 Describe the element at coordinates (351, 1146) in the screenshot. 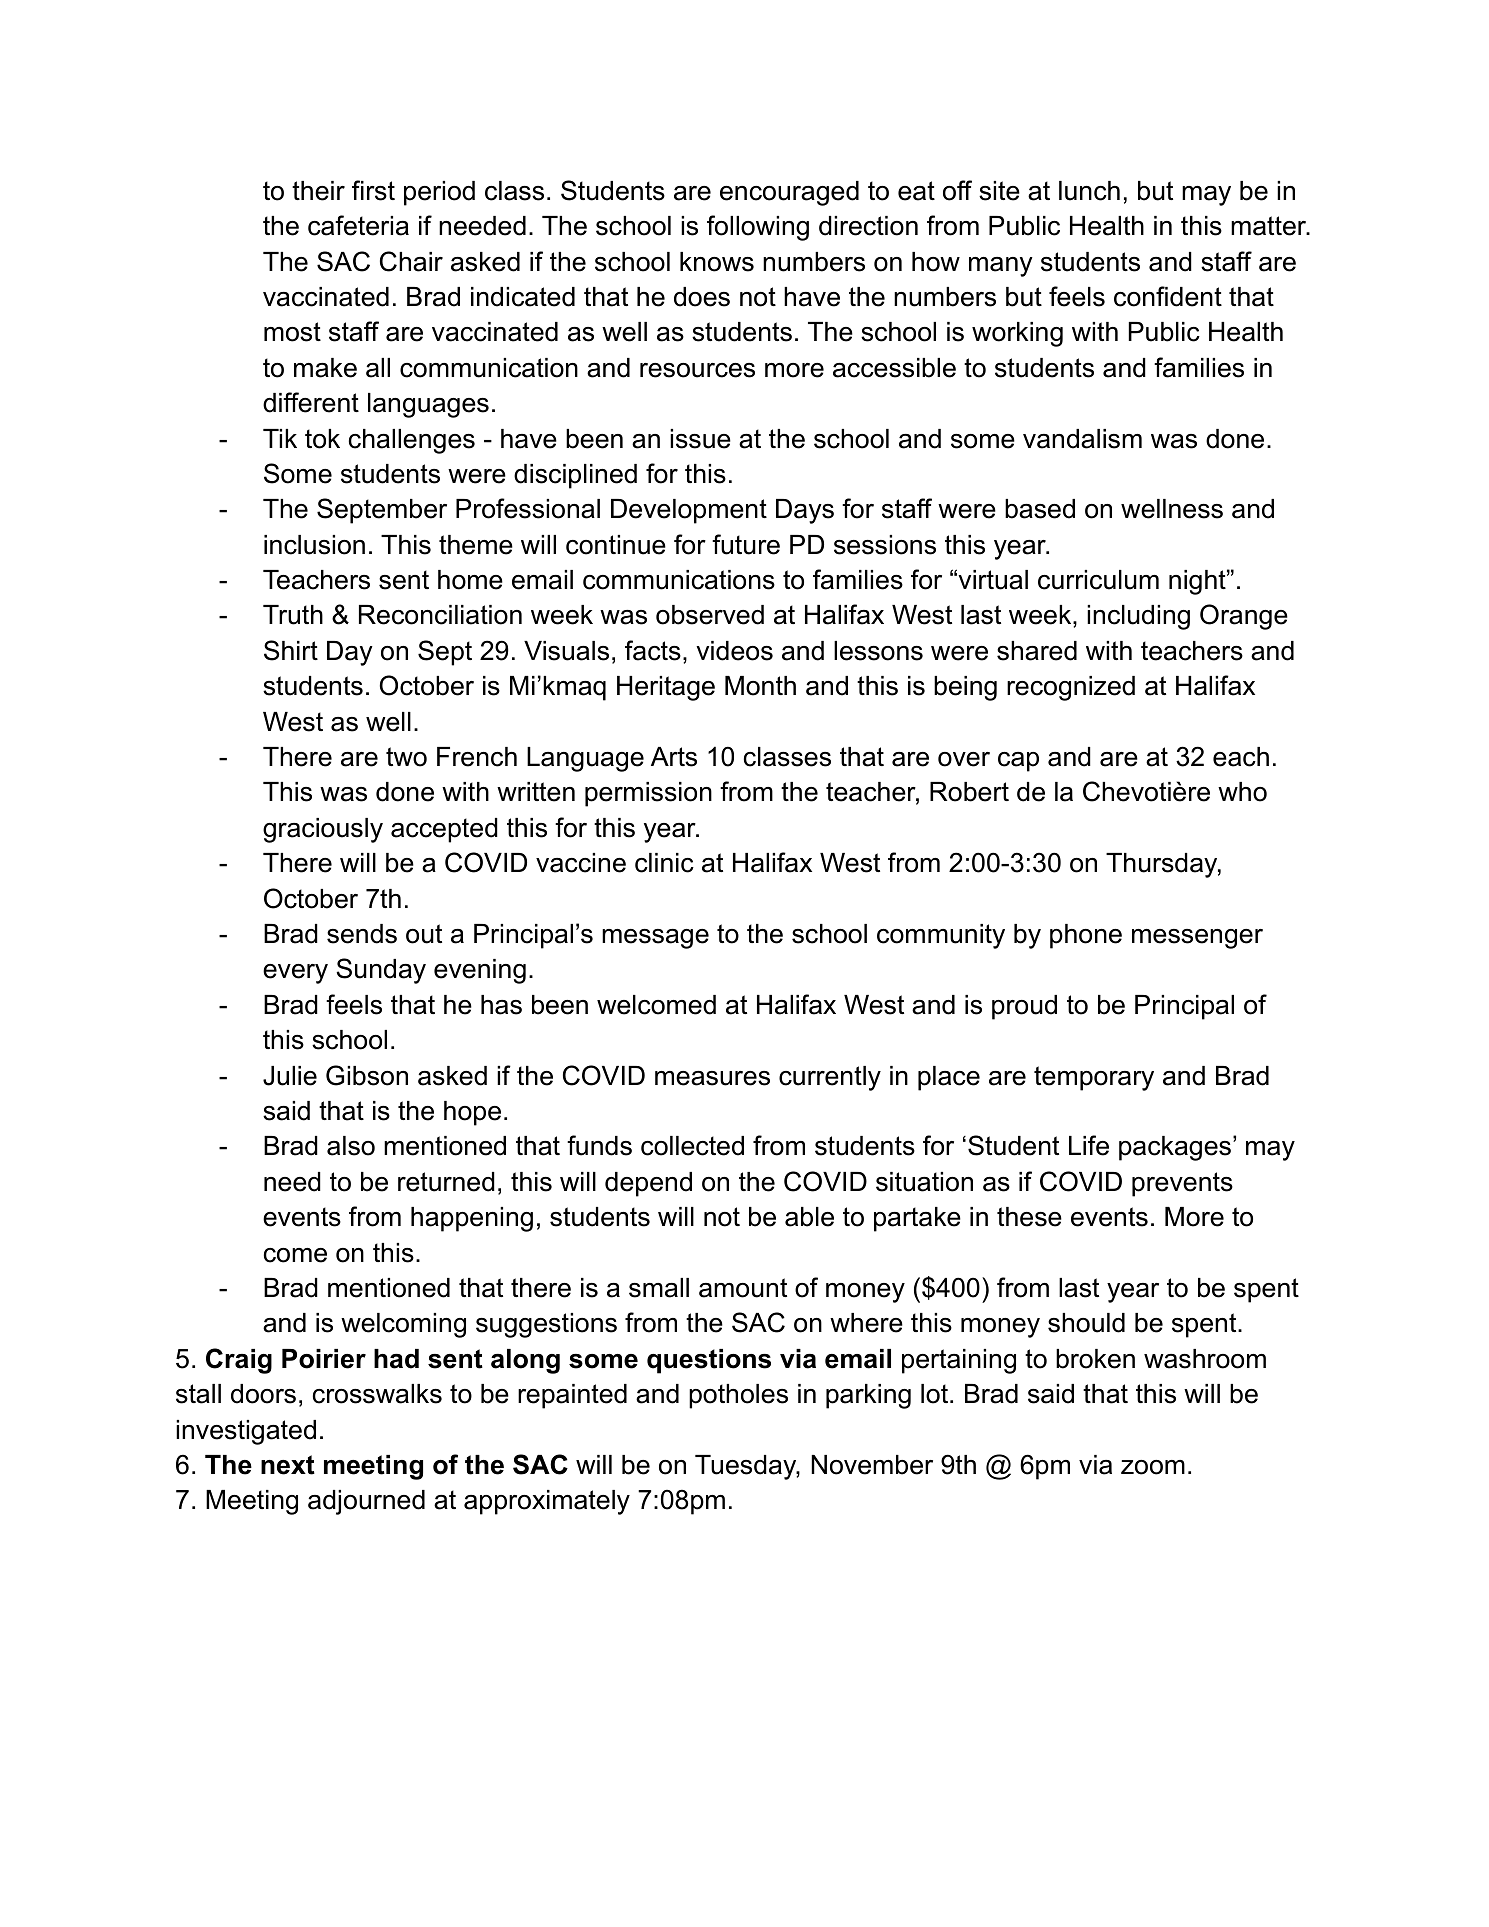

I see `also` at that location.
